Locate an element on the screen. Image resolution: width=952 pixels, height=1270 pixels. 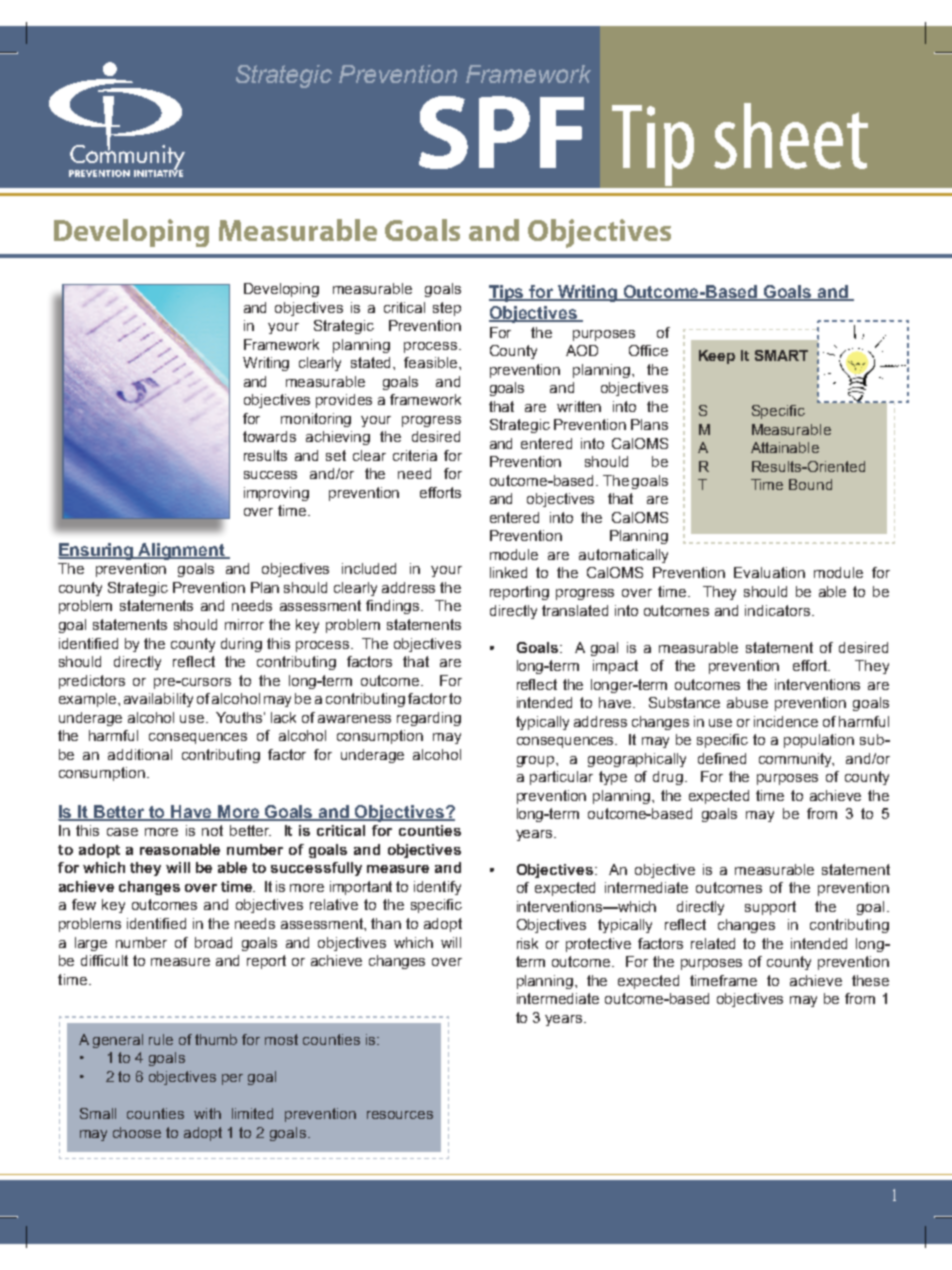
with is located at coordinates (207, 1113).
